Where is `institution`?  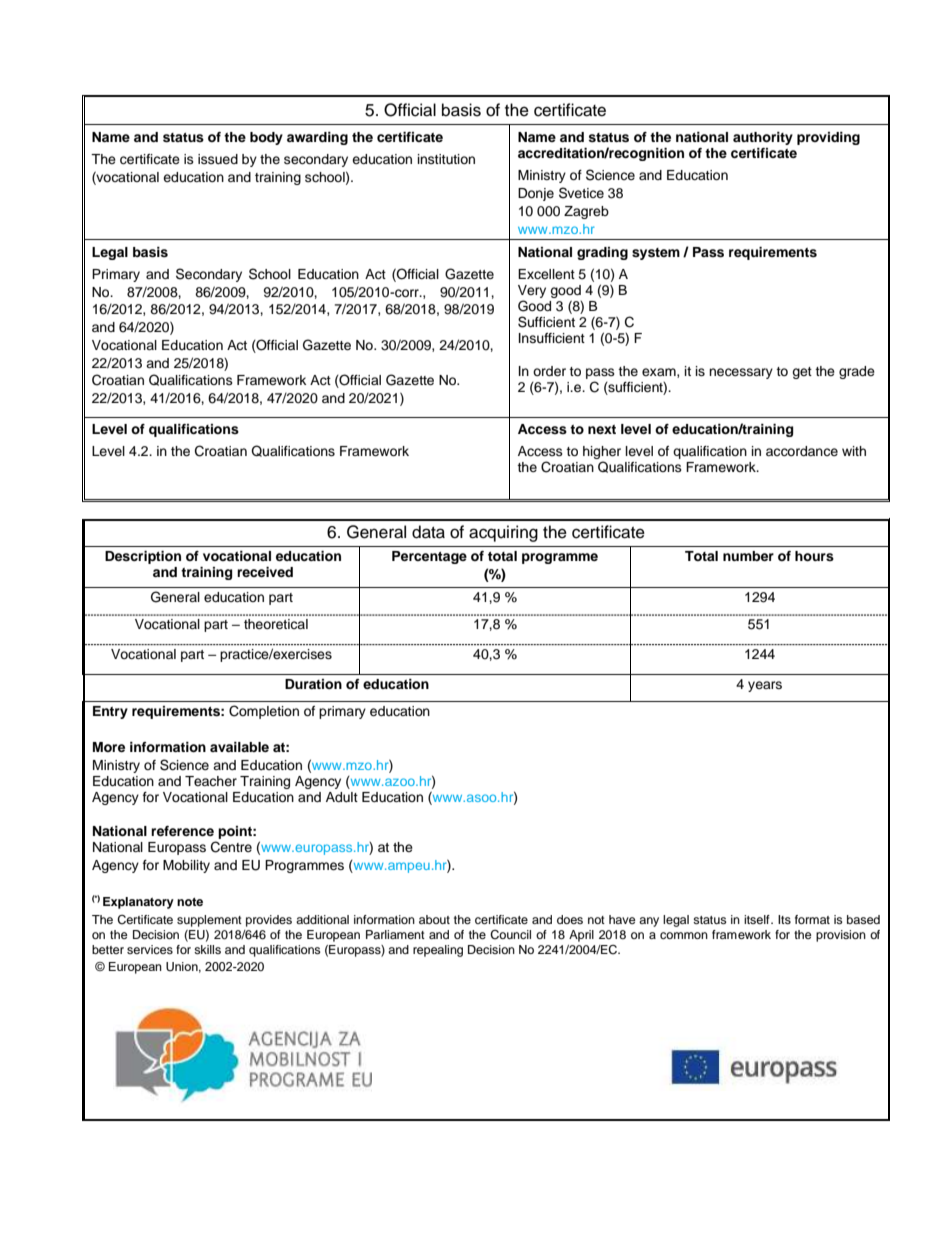
institution is located at coordinates (446, 159).
